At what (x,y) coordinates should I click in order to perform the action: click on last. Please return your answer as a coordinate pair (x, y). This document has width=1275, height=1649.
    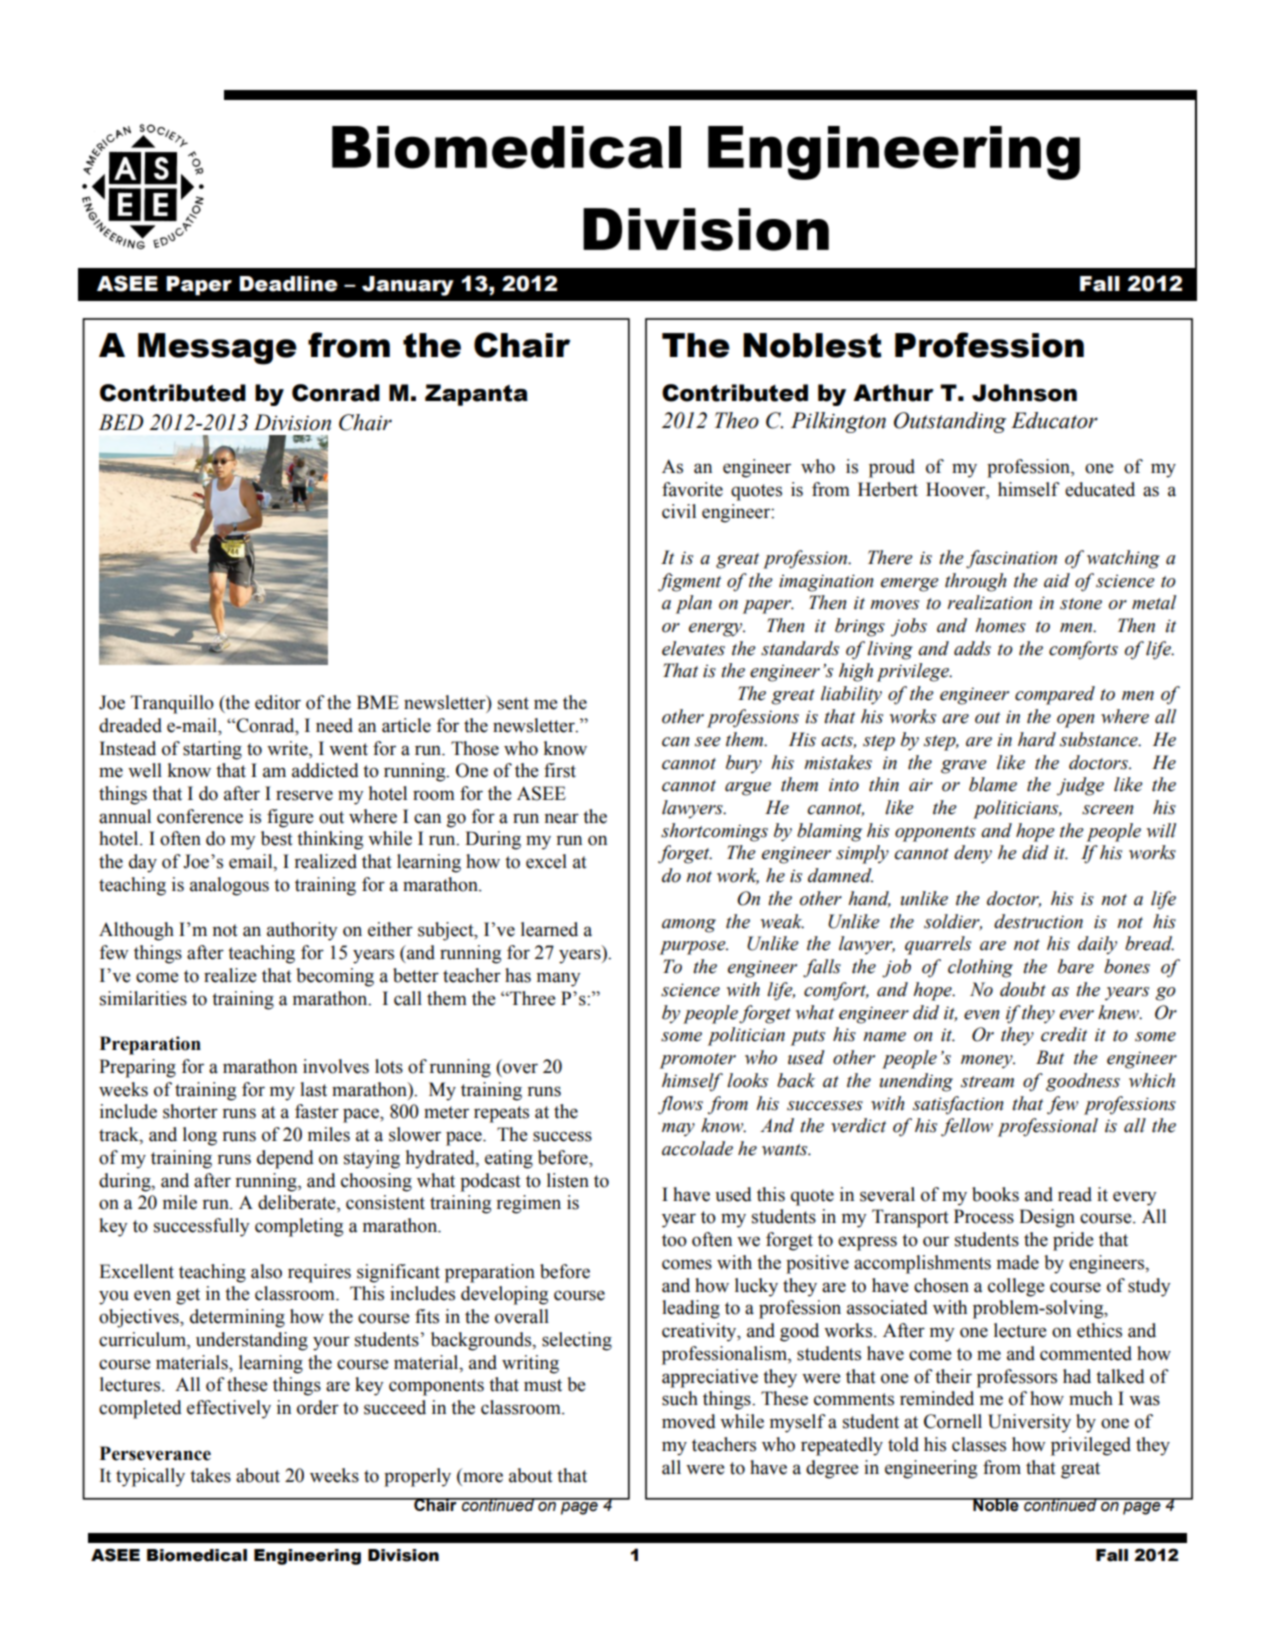
    Looking at the image, I should click on (313, 1089).
